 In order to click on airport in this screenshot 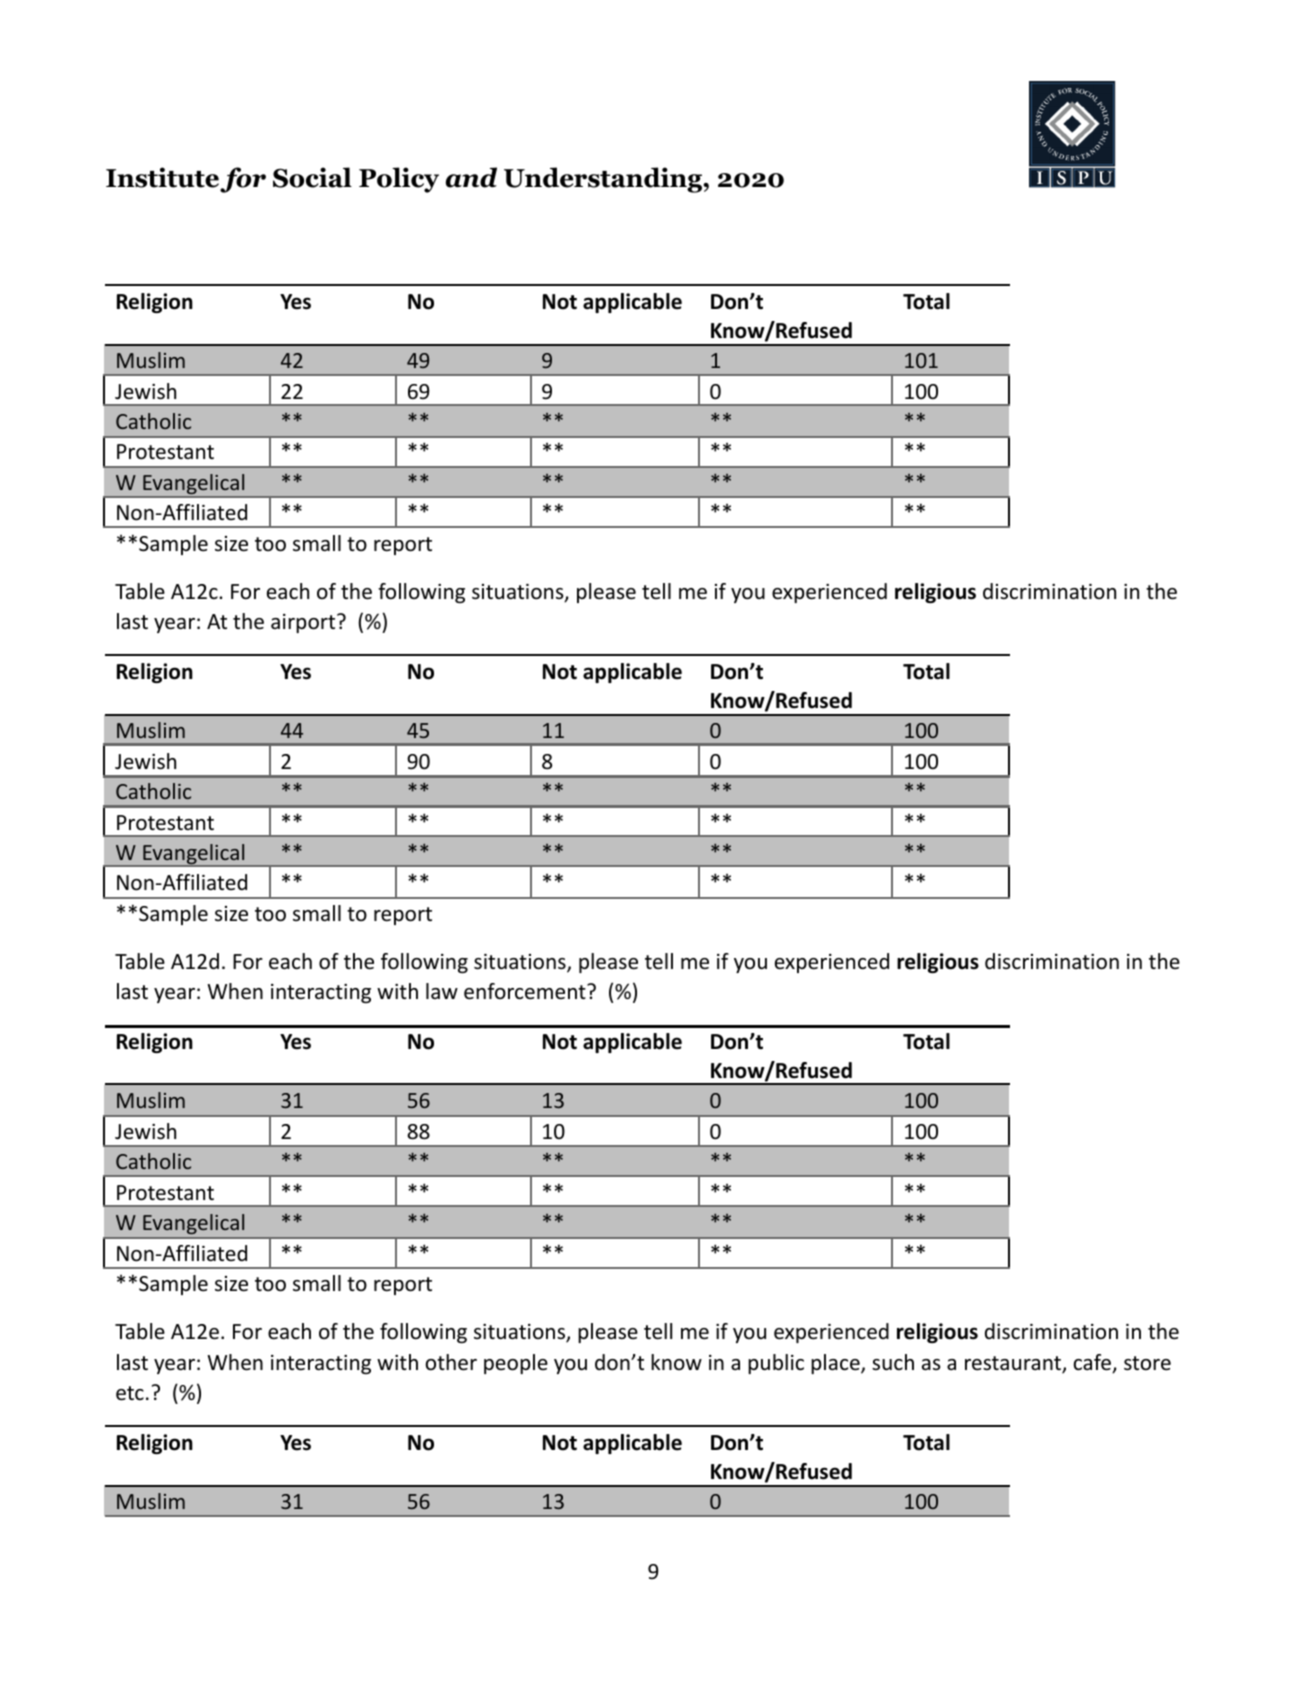, I will do `click(304, 623)`.
